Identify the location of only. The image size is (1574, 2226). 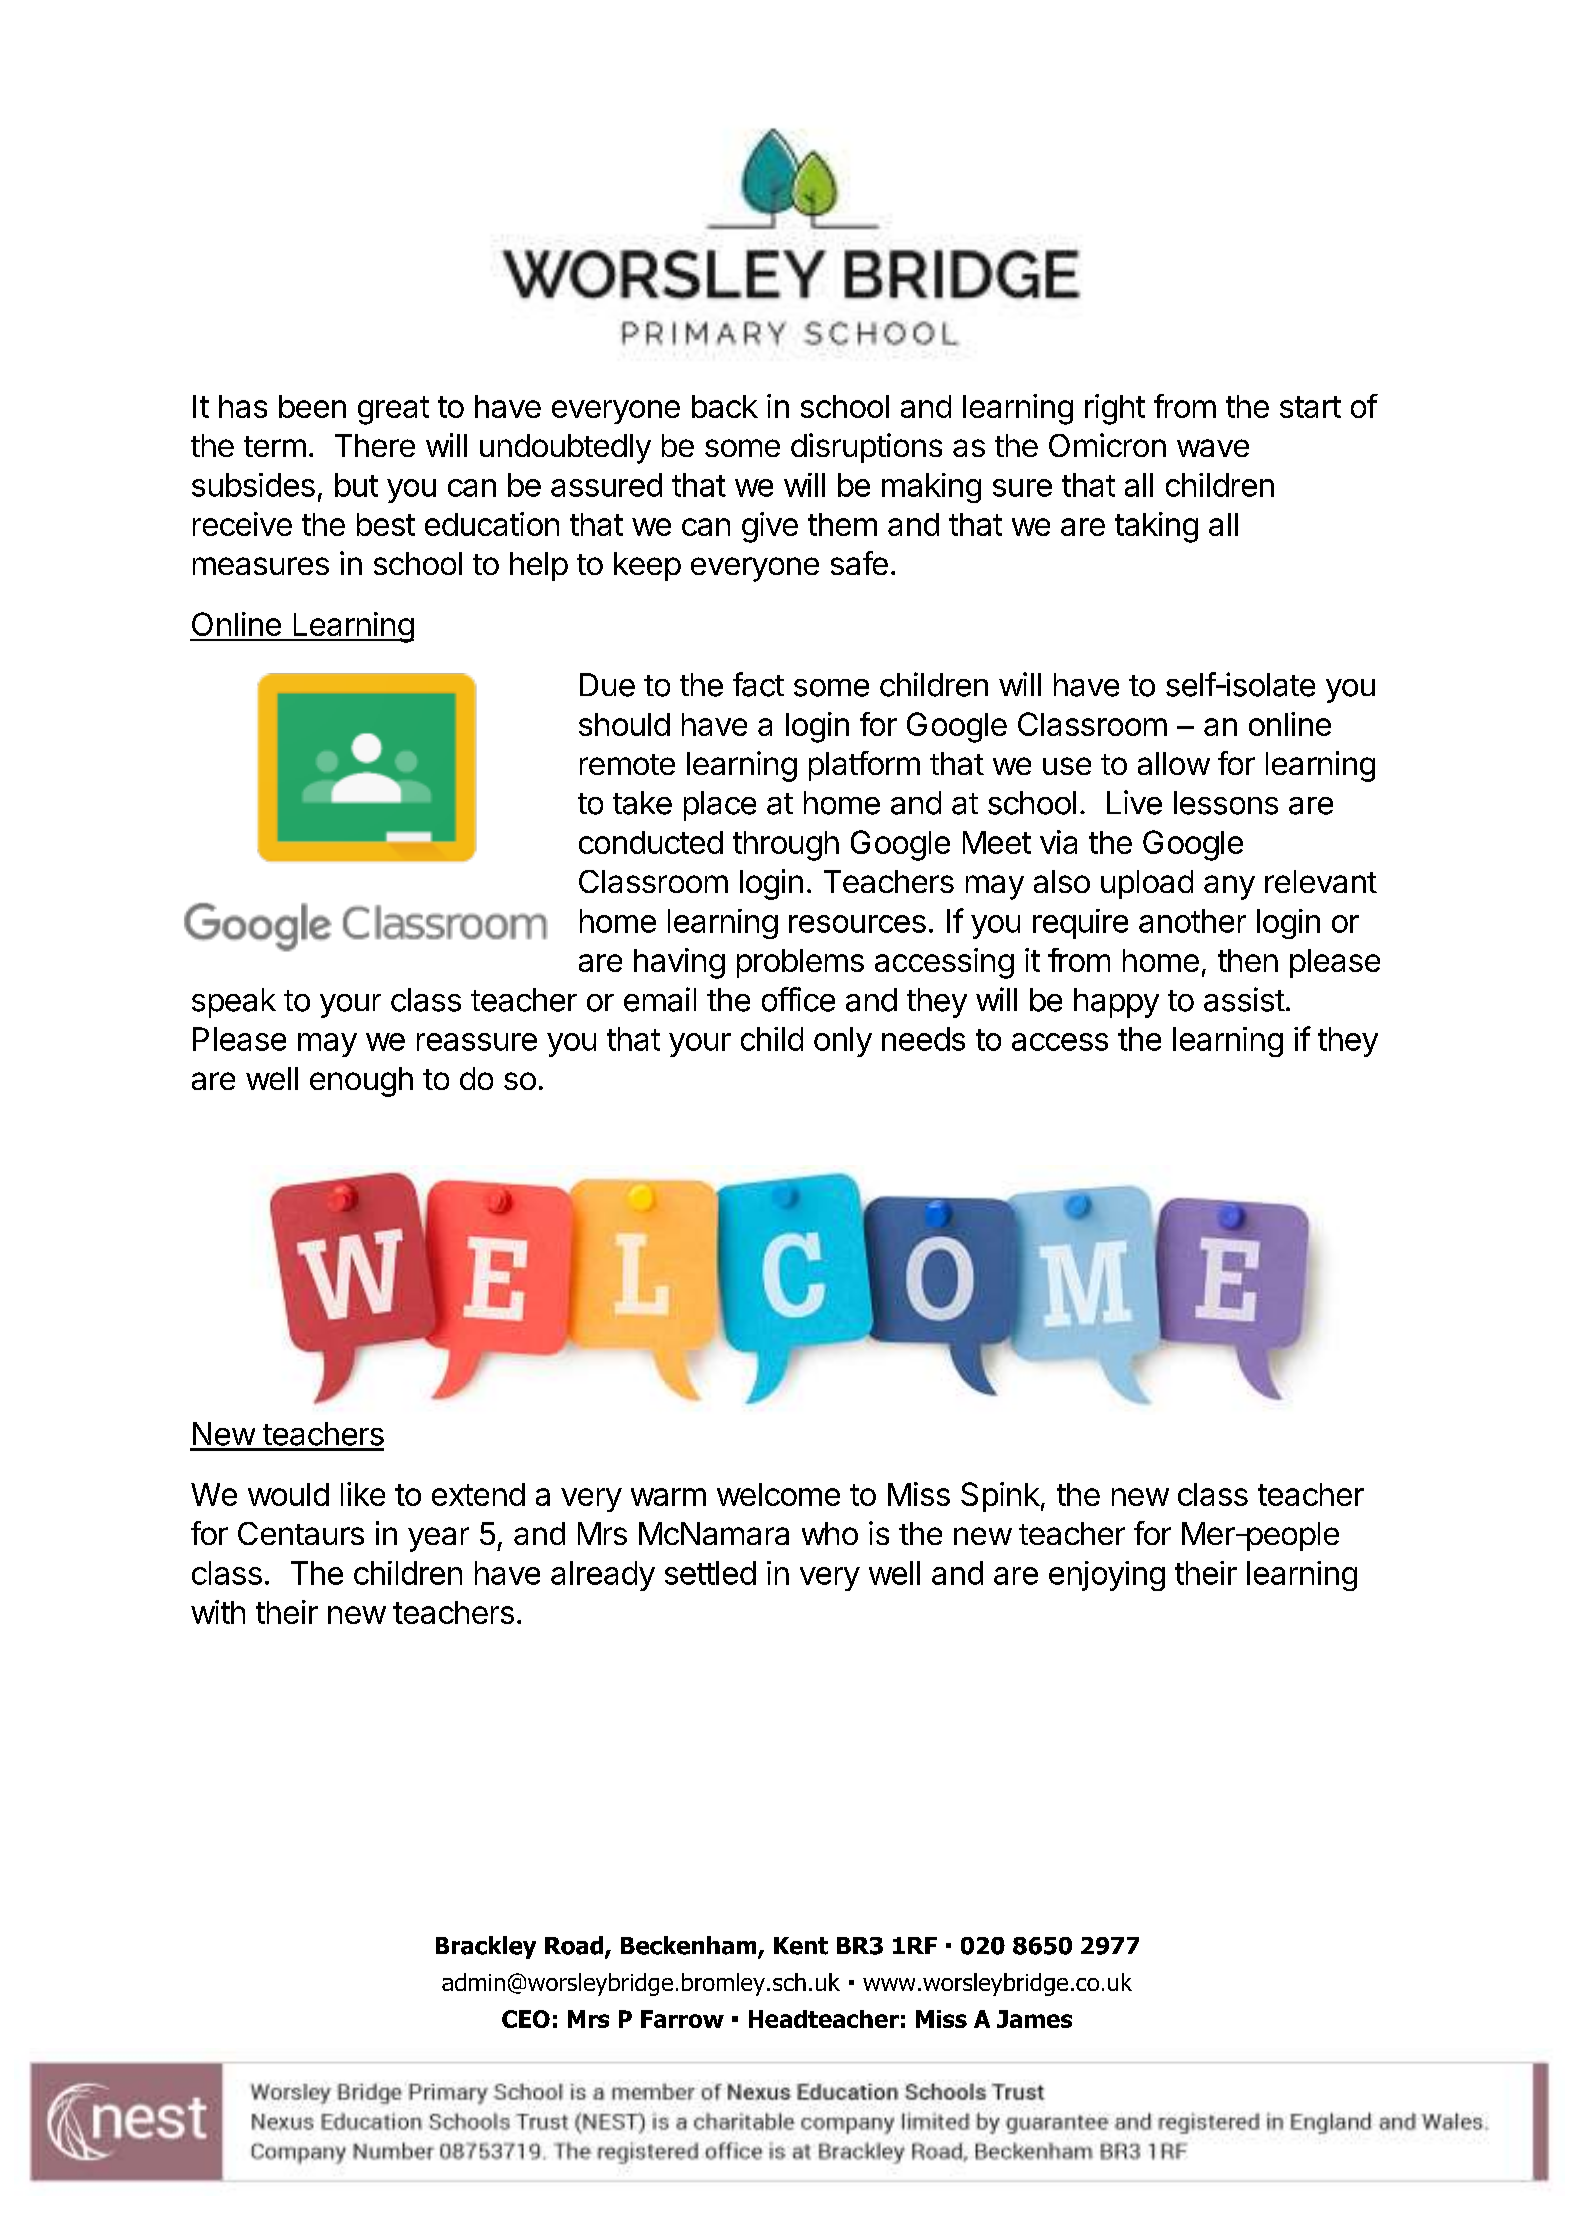
(843, 1042).
